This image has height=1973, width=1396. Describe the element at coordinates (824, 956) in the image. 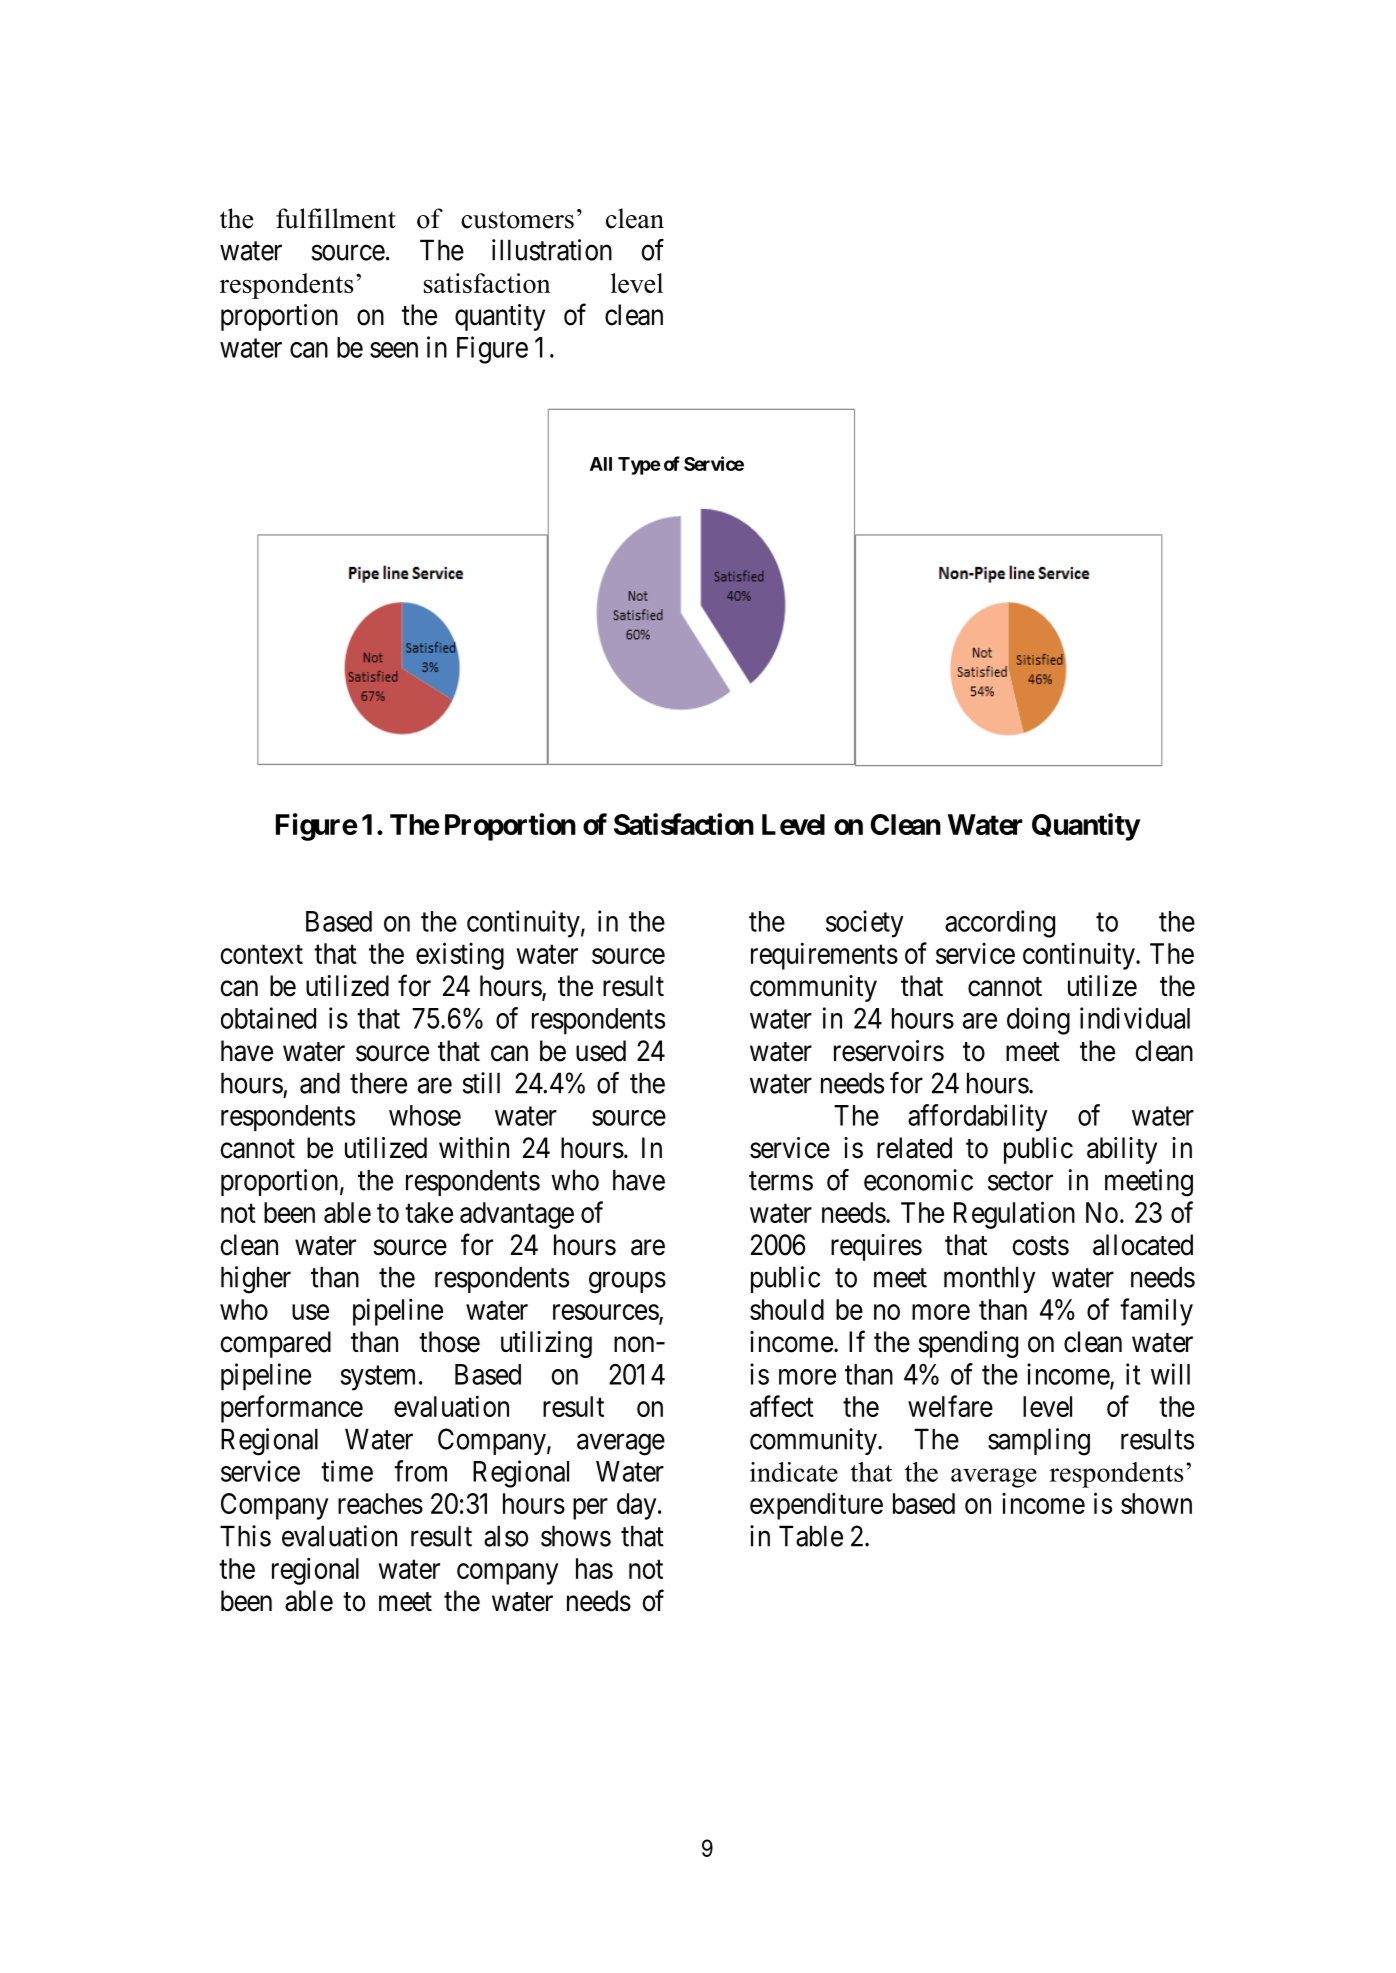

I see `requirements` at that location.
